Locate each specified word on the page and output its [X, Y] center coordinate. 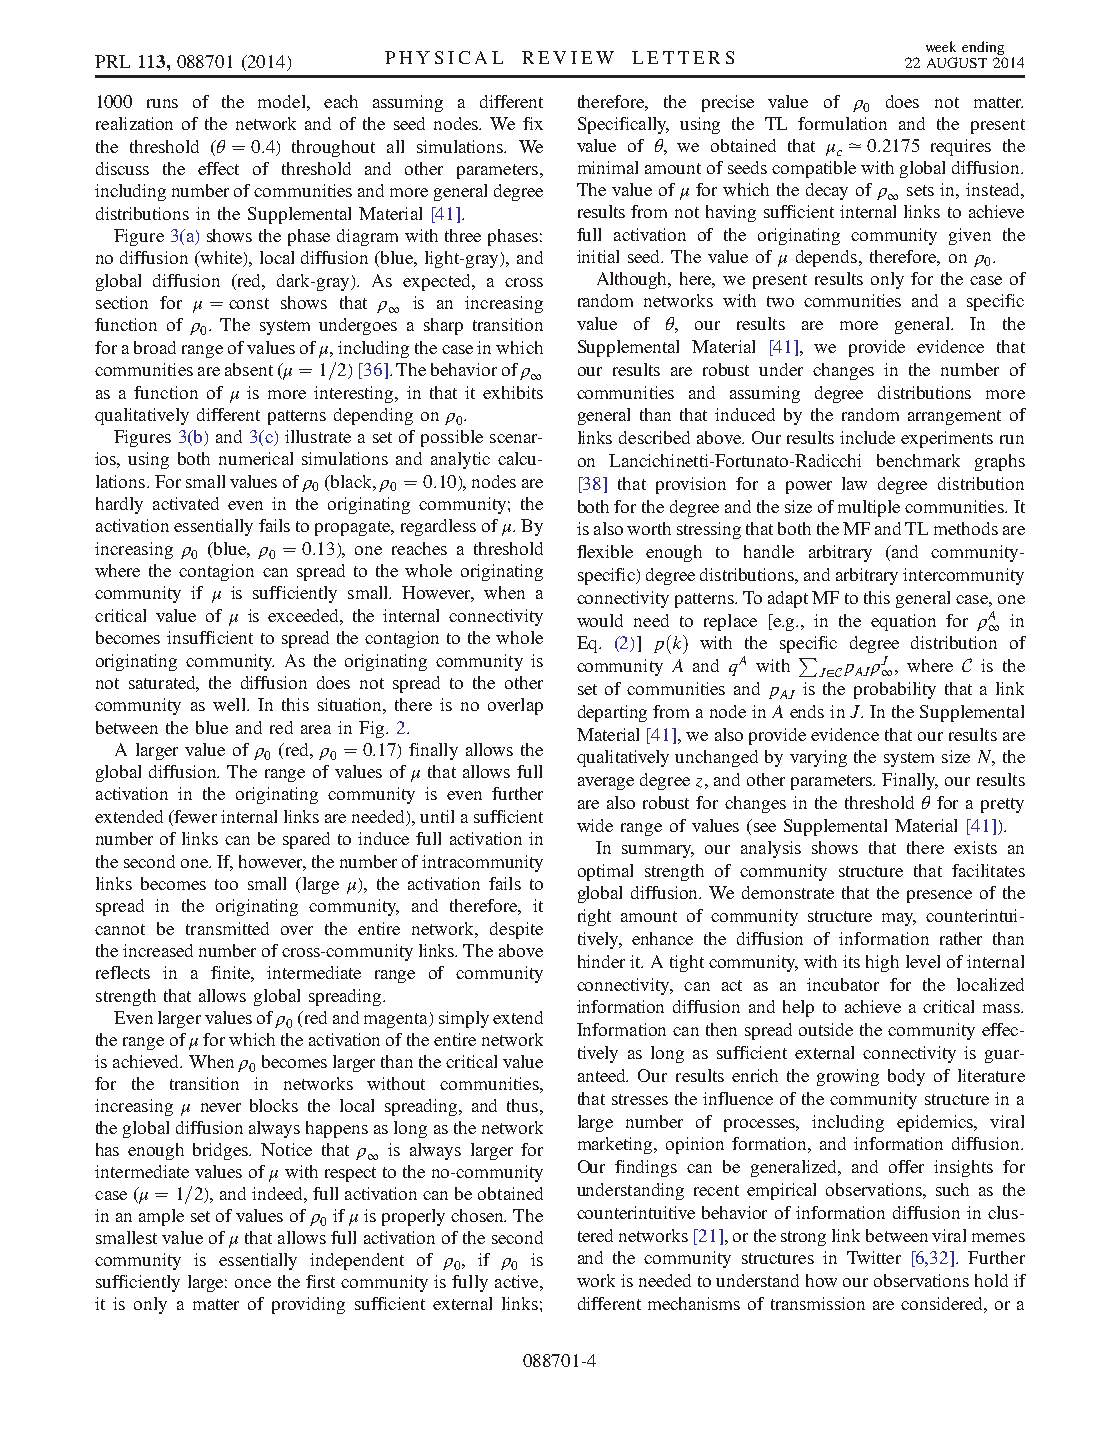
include [867, 437]
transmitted [227, 928]
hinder [601, 961]
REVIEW [568, 57]
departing [612, 713]
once [253, 1283]
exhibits [513, 392]
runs [162, 103]
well [230, 704]
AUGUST [957, 62]
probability [895, 690]
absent [249, 369]
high [882, 963]
